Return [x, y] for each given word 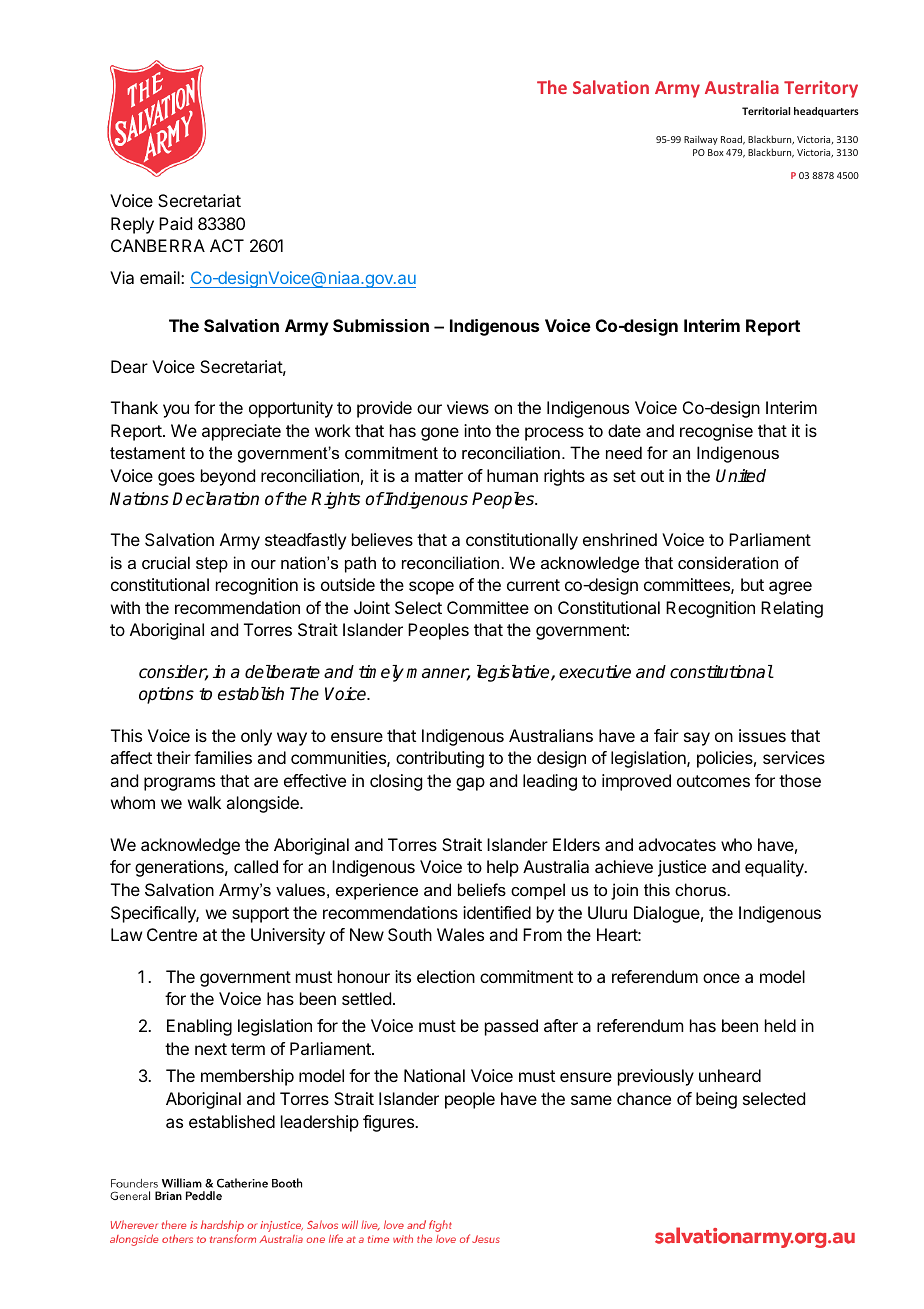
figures [389, 1123]
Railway [701, 140]
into [477, 430]
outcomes [713, 781]
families [223, 757]
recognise [716, 432]
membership [247, 1077]
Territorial [766, 111]
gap [470, 784]
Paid [175, 223]
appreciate [241, 432]
